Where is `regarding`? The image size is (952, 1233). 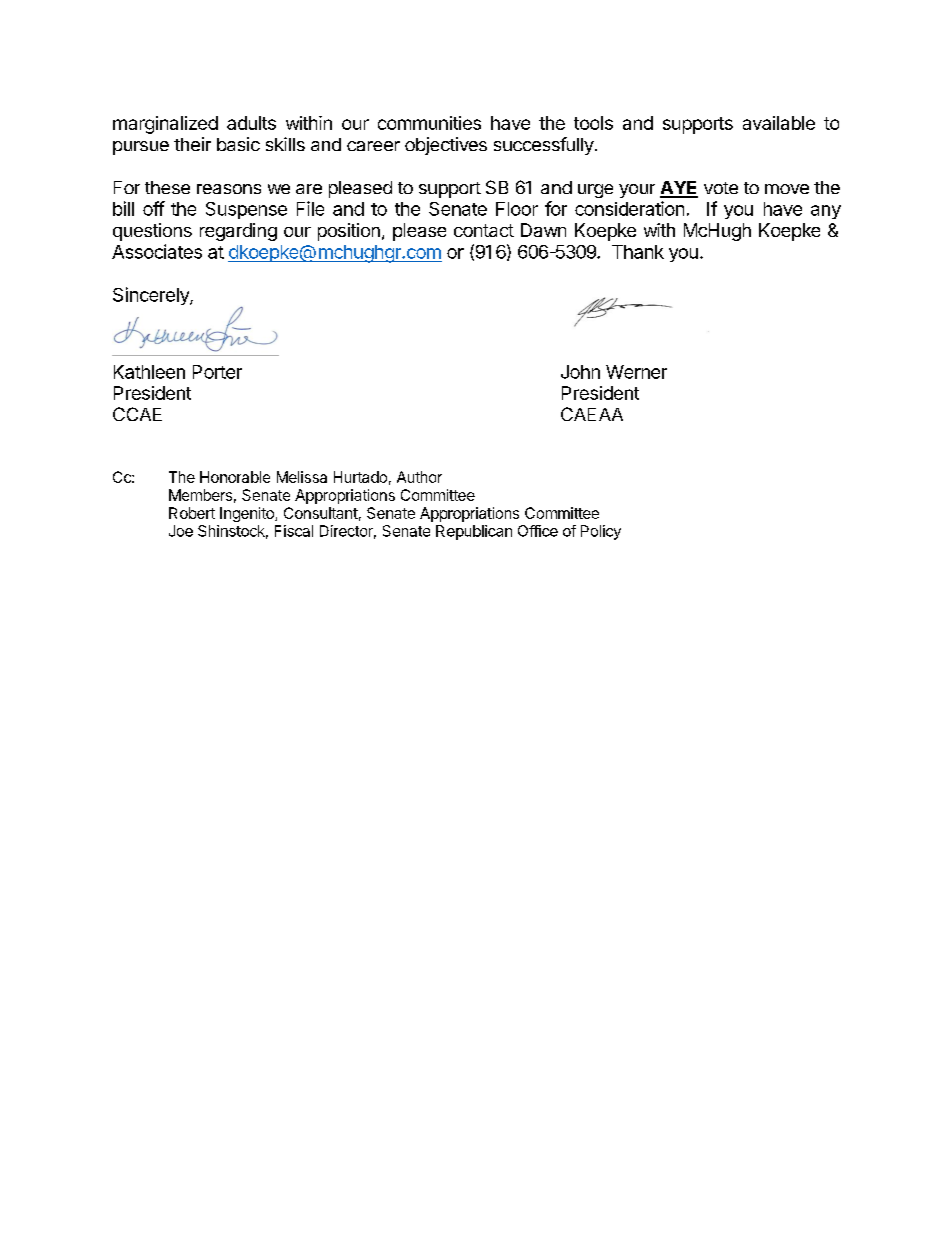
regarding is located at coordinates (238, 232).
